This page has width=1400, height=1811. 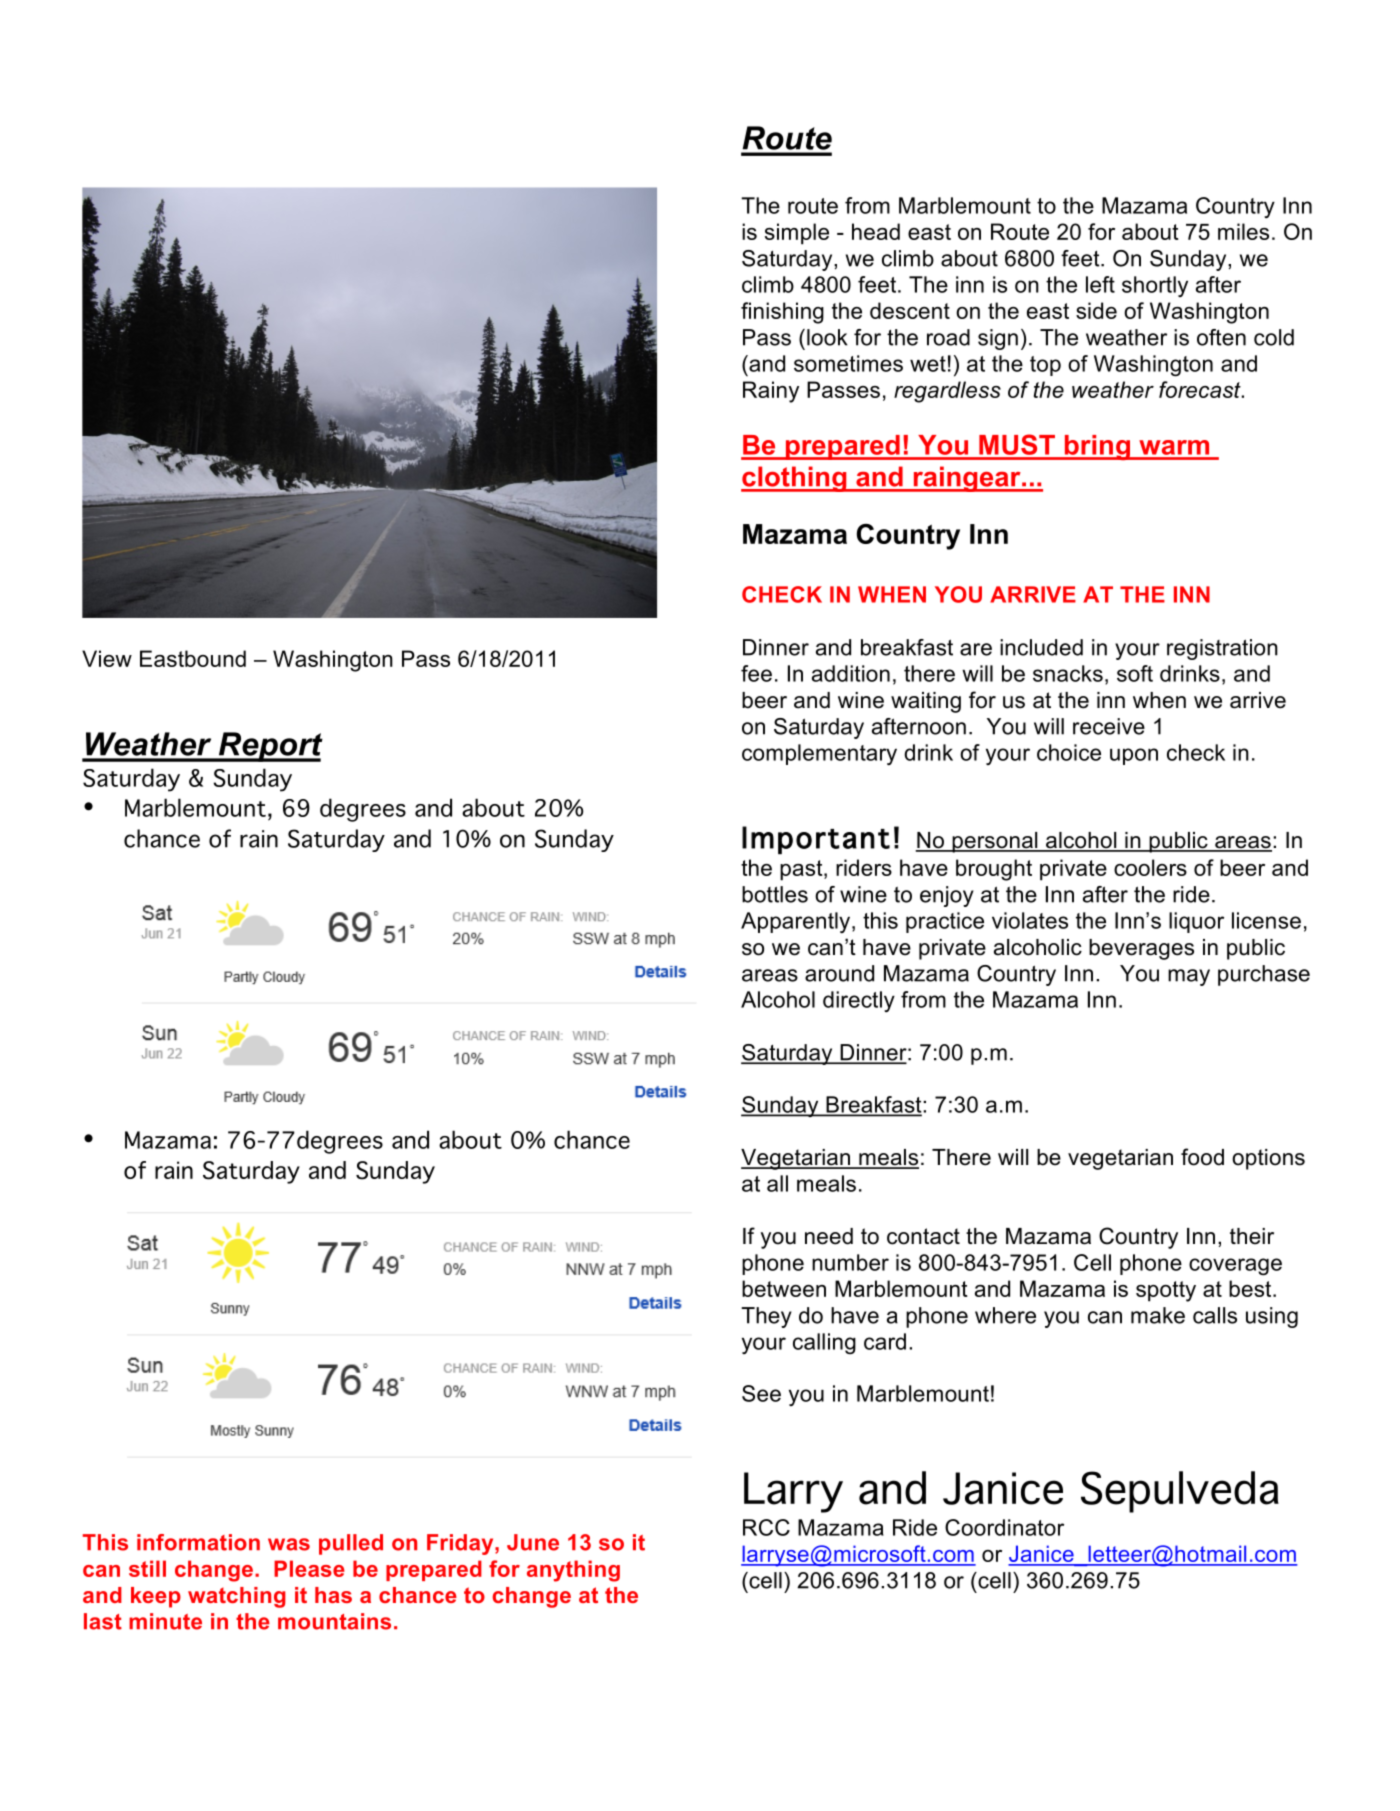 What do you see at coordinates (198, 1542) in the page?
I see `information` at bounding box center [198, 1542].
